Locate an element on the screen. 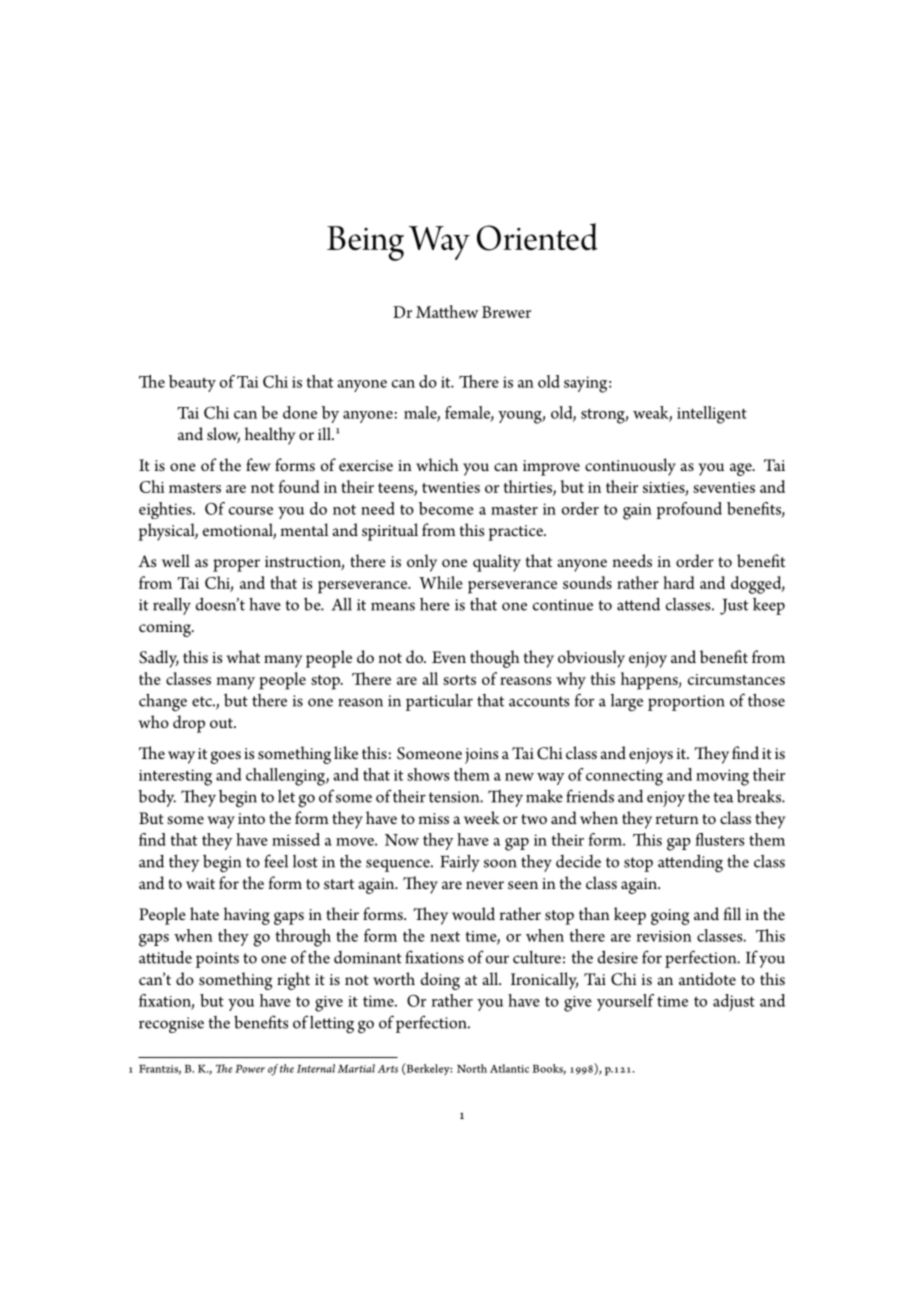  Matthew is located at coordinates (447, 311).
